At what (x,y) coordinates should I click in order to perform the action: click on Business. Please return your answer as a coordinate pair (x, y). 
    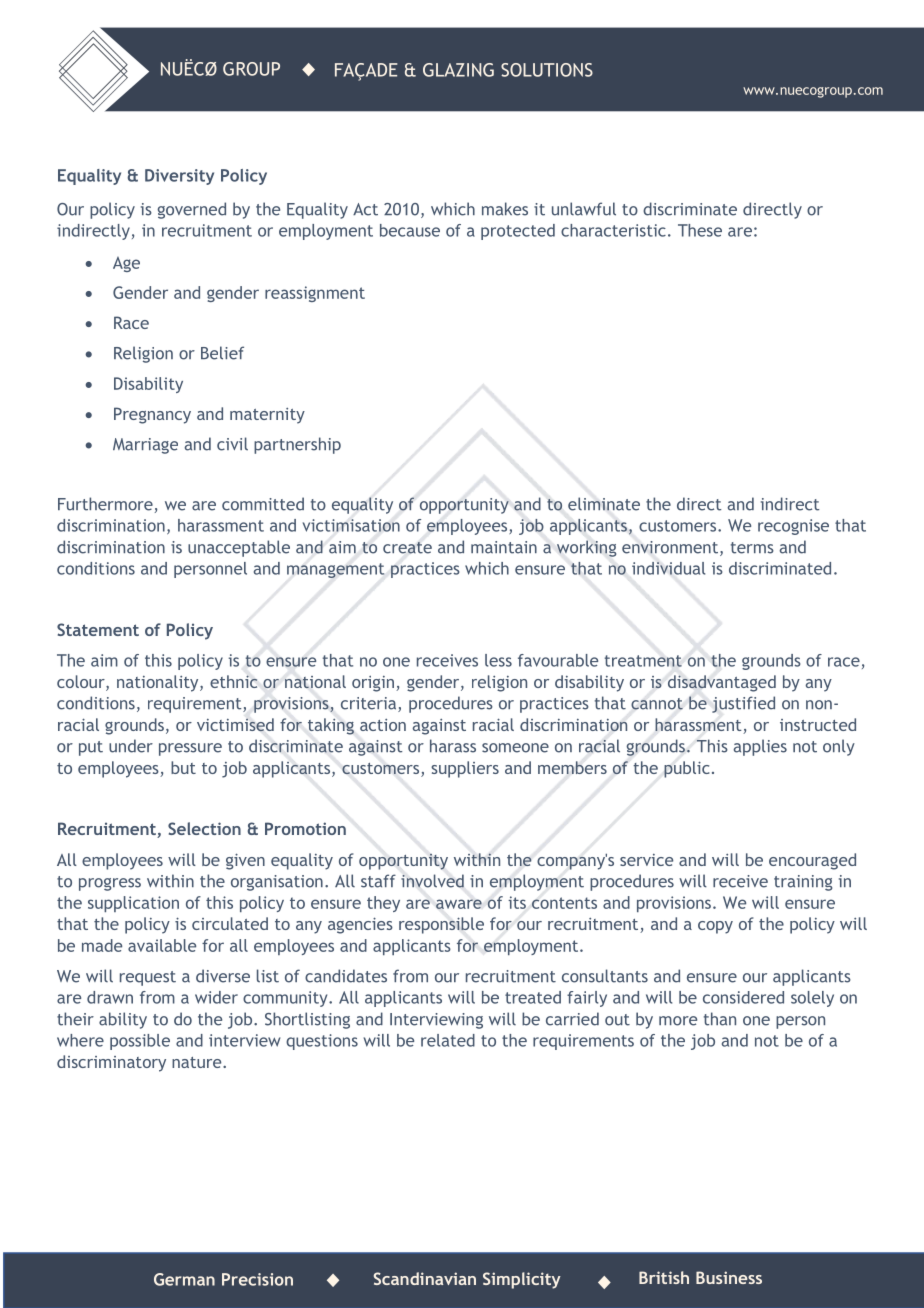
    Looking at the image, I should click on (729, 1277).
